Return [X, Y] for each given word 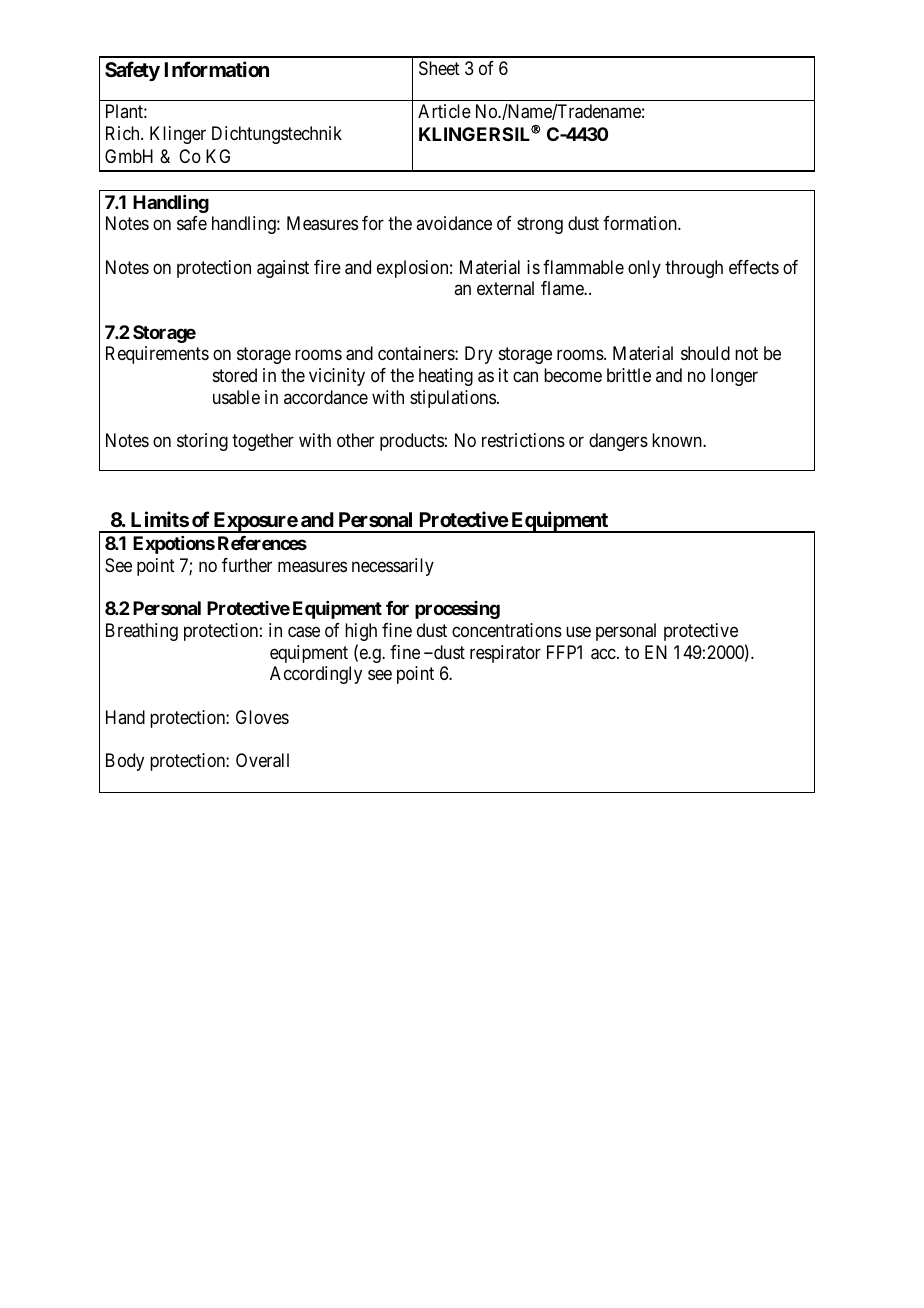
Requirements [157, 355]
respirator [505, 654]
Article [444, 111]
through [694, 269]
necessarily [393, 567]
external [505, 288]
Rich [124, 133]
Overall [262, 760]
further [247, 565]
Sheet [439, 68]
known [678, 440]
